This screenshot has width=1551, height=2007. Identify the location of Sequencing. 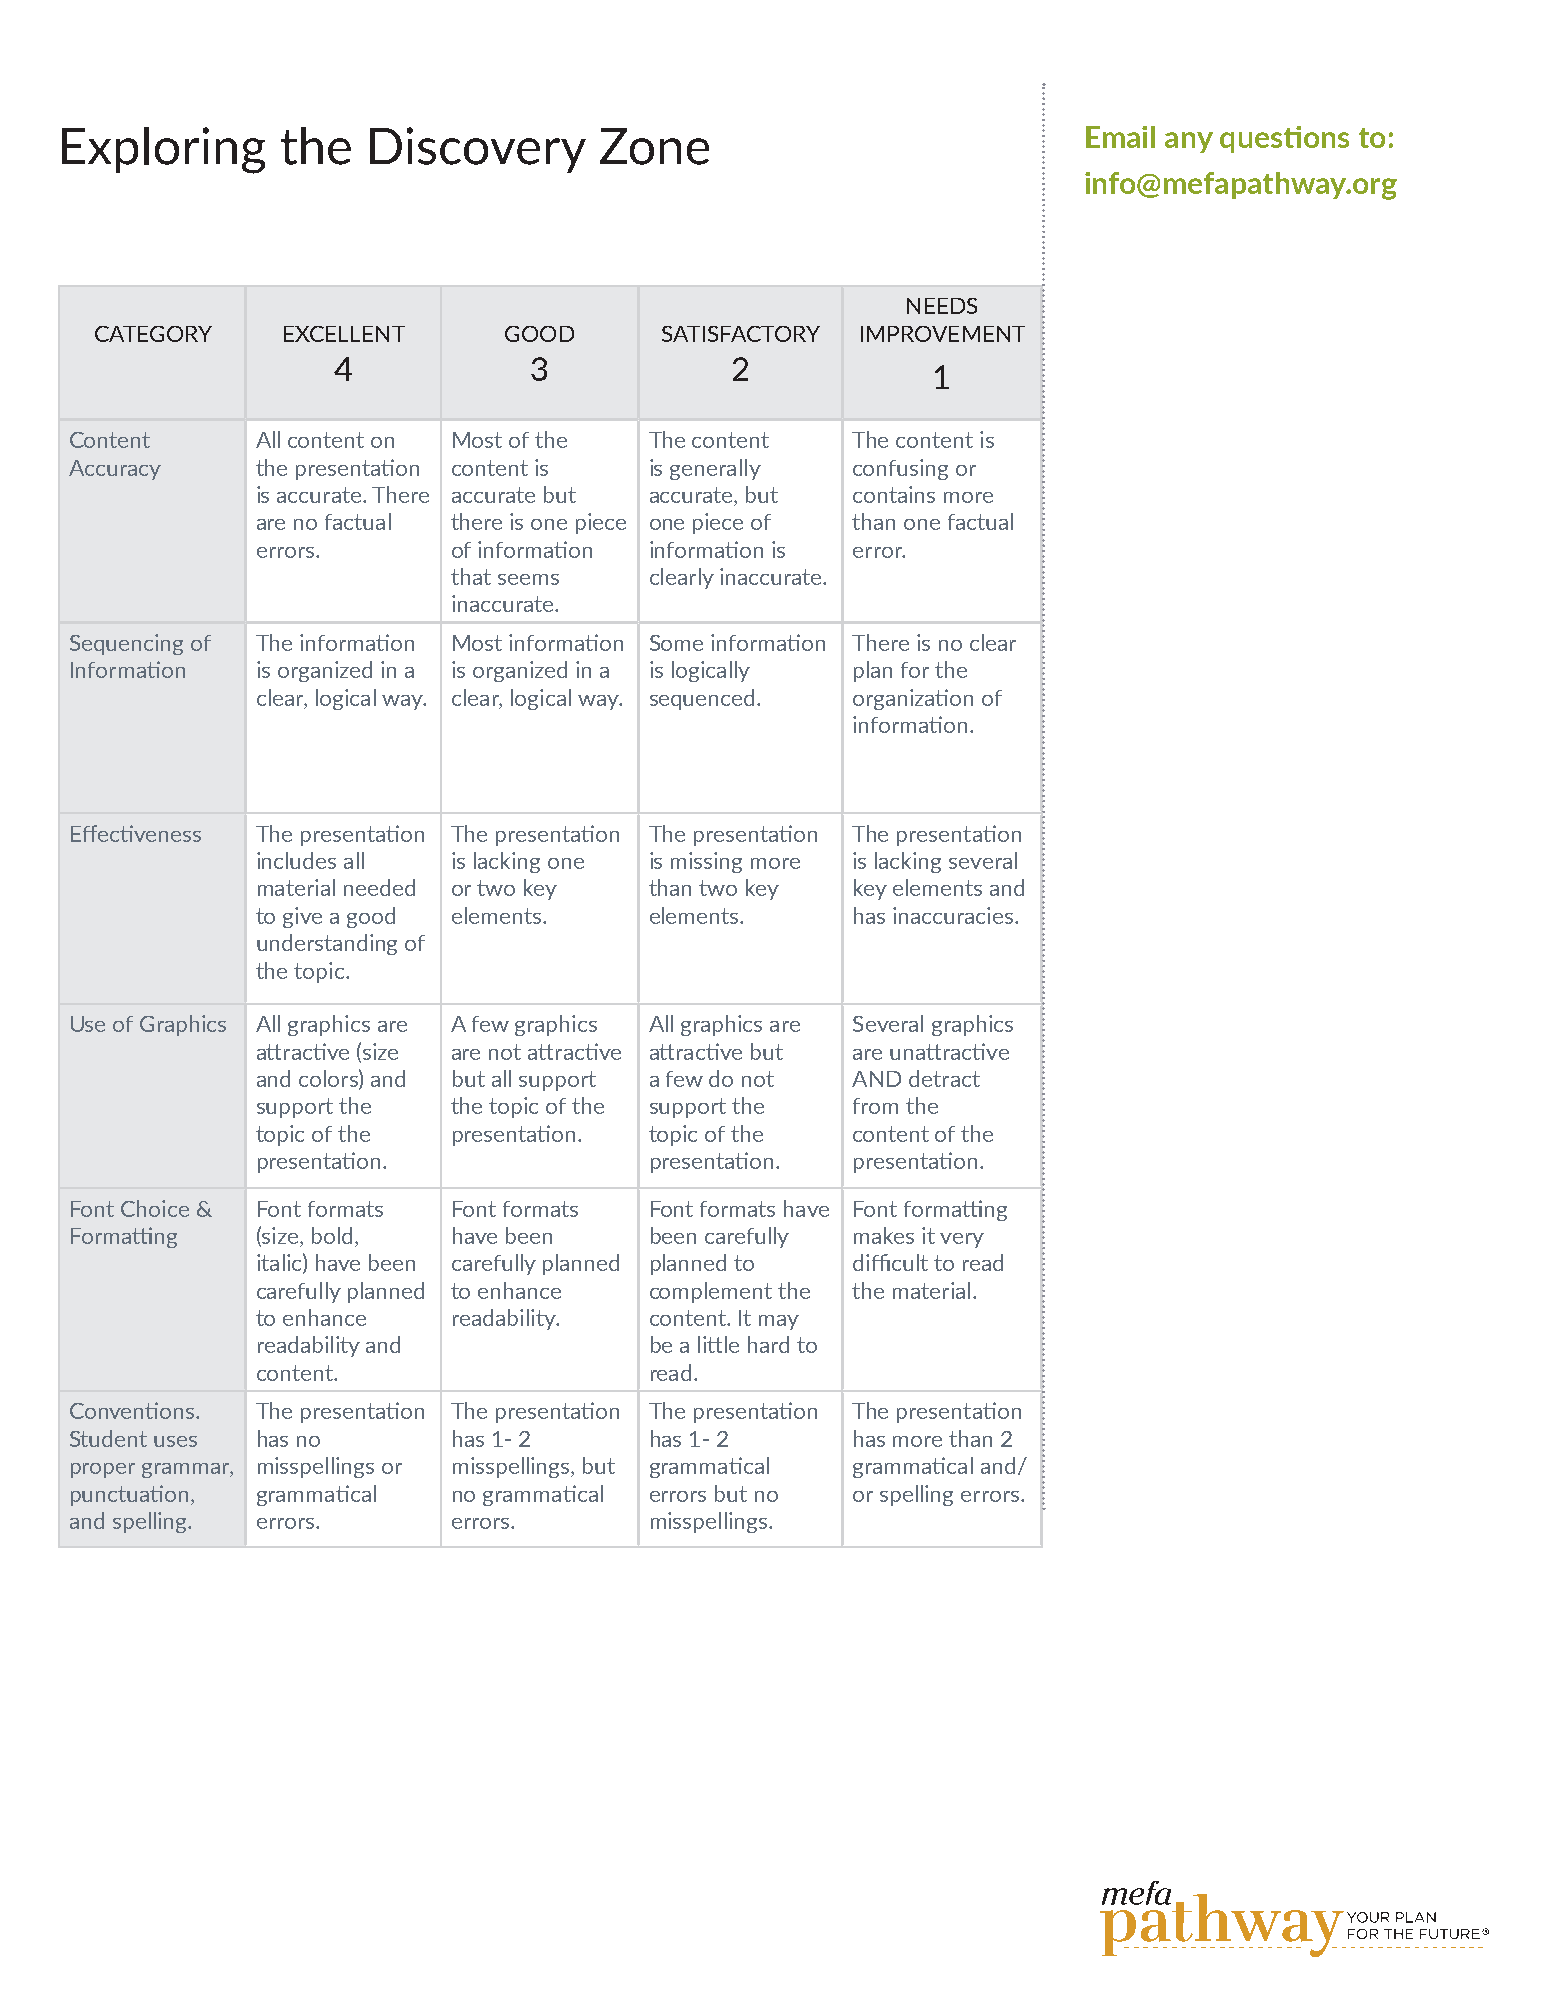
(126, 644).
